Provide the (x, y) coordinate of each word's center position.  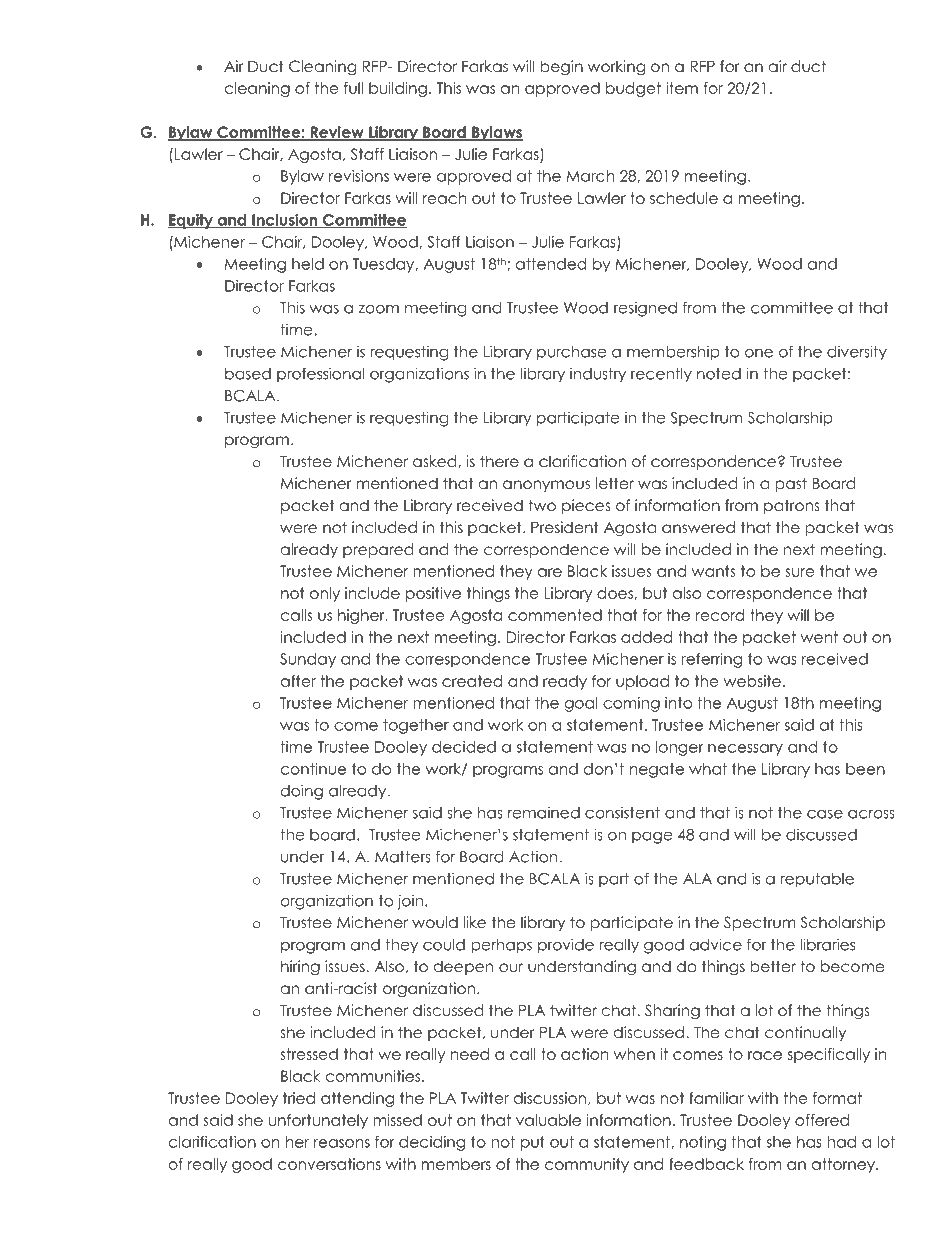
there (499, 461)
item (682, 88)
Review (337, 133)
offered (822, 1120)
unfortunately (318, 1121)
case (825, 814)
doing (302, 792)
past (791, 484)
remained (544, 812)
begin (561, 68)
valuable (548, 1120)
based (248, 374)
